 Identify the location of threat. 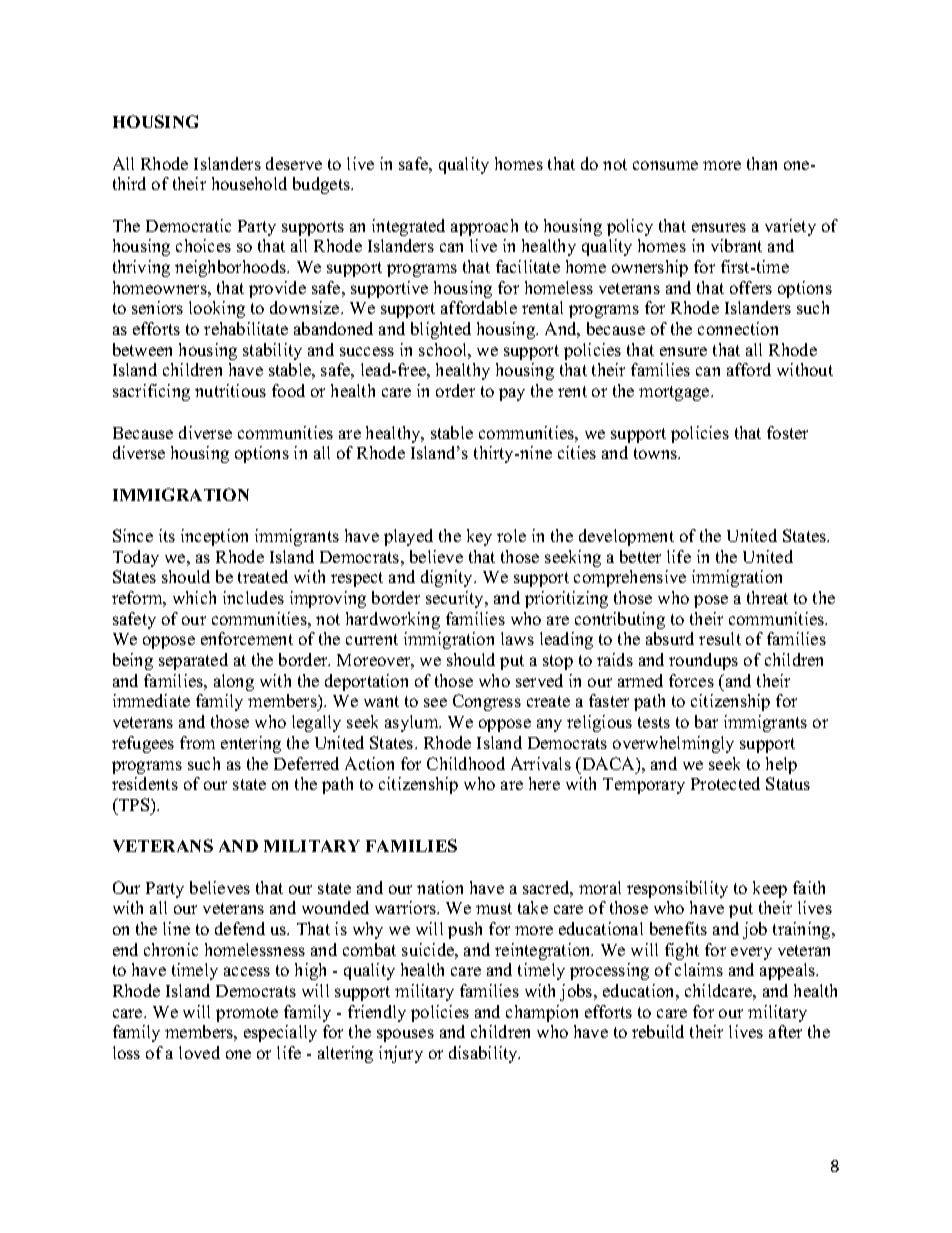
(767, 597).
